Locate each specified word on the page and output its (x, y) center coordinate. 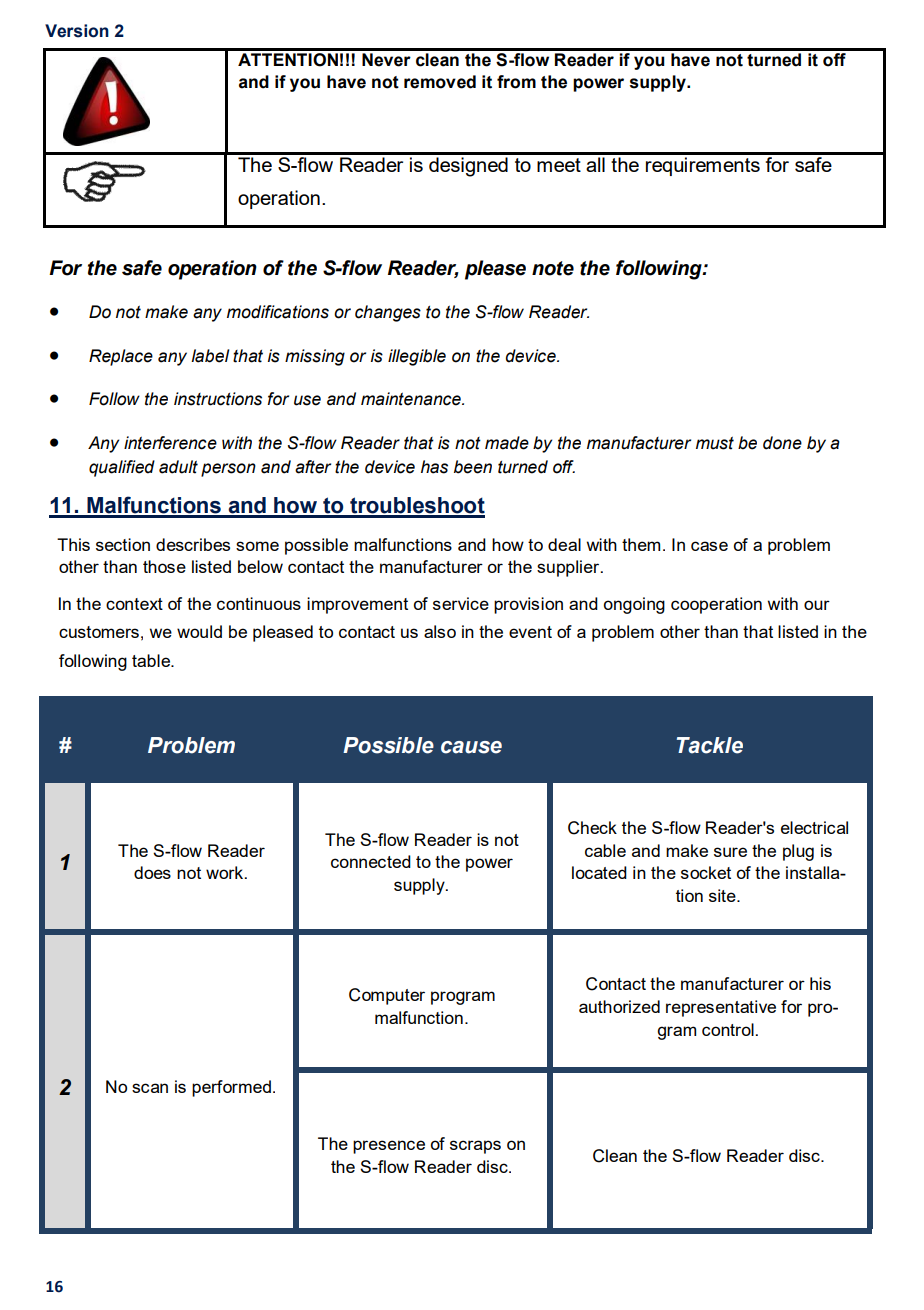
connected (371, 861)
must (715, 443)
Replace (121, 357)
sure (730, 852)
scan (150, 1088)
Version (77, 31)
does (152, 872)
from (516, 82)
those (164, 566)
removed (440, 82)
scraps (475, 1147)
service (461, 603)
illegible (417, 357)
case (709, 546)
